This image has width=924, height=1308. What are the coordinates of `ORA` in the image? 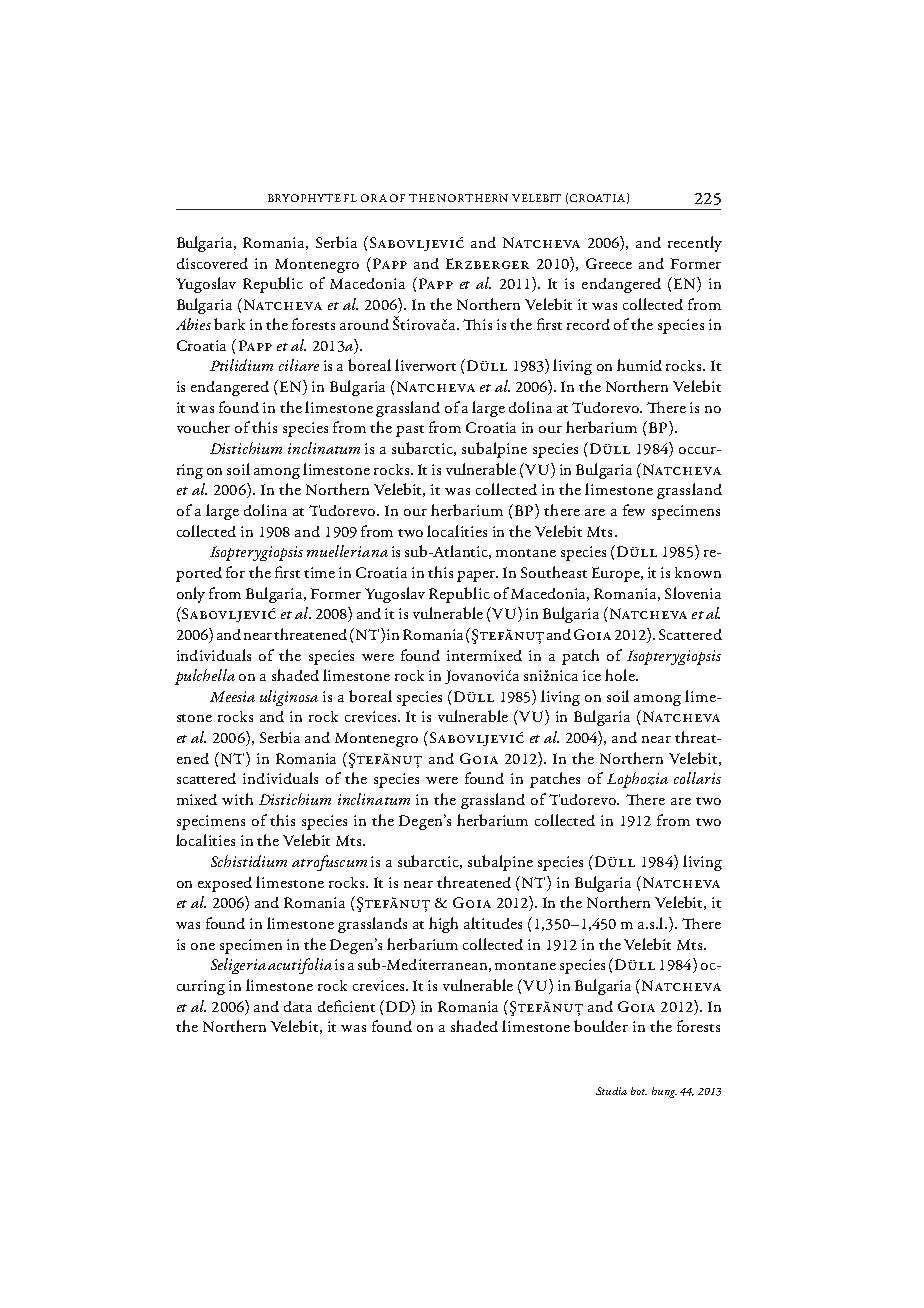 It's located at (374, 198).
